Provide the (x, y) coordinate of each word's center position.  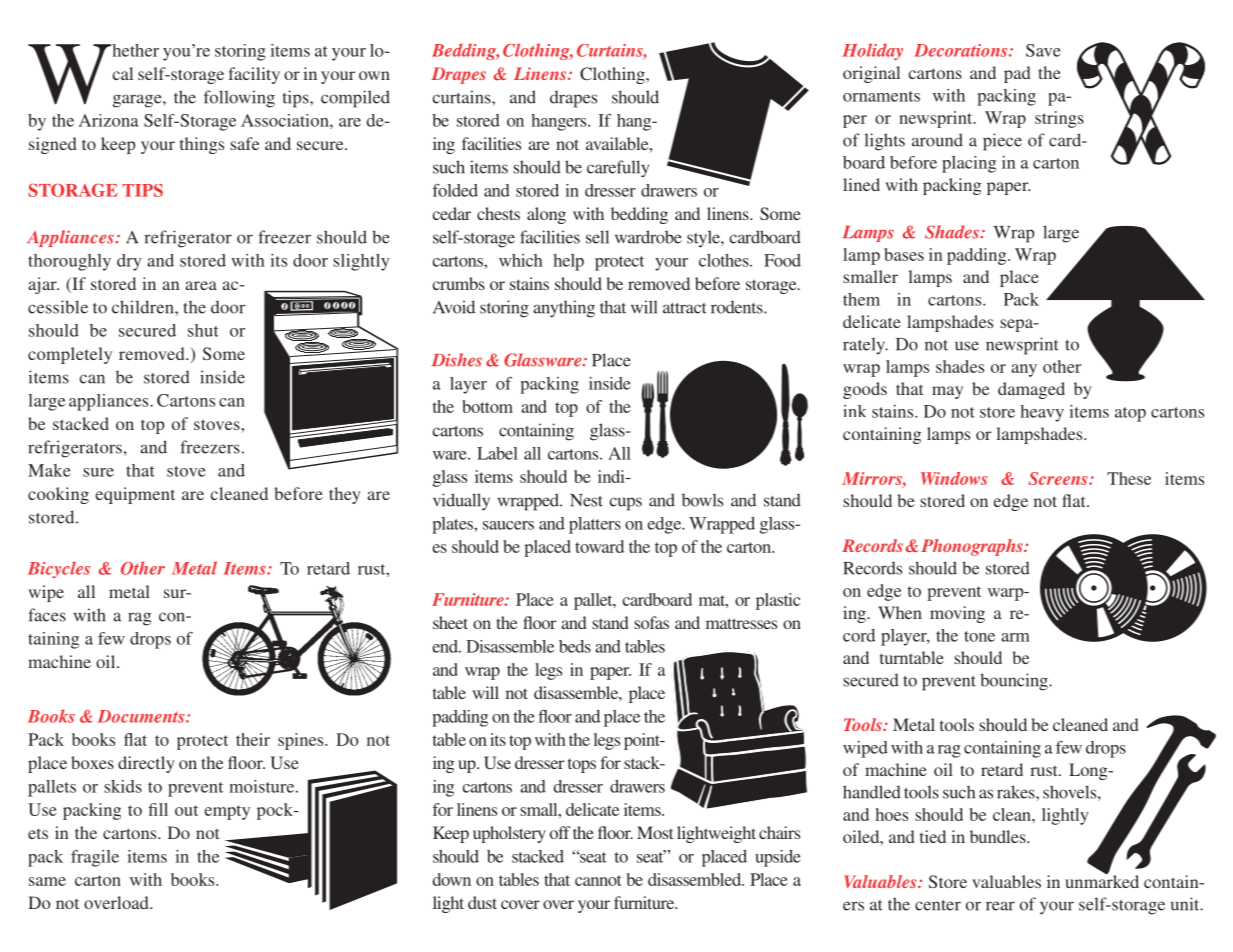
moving (957, 614)
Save (1043, 50)
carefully (618, 169)
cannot (598, 880)
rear (1000, 906)
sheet (450, 622)
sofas (651, 622)
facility (254, 75)
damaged (1031, 390)
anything (564, 309)
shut (203, 330)
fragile (95, 858)
